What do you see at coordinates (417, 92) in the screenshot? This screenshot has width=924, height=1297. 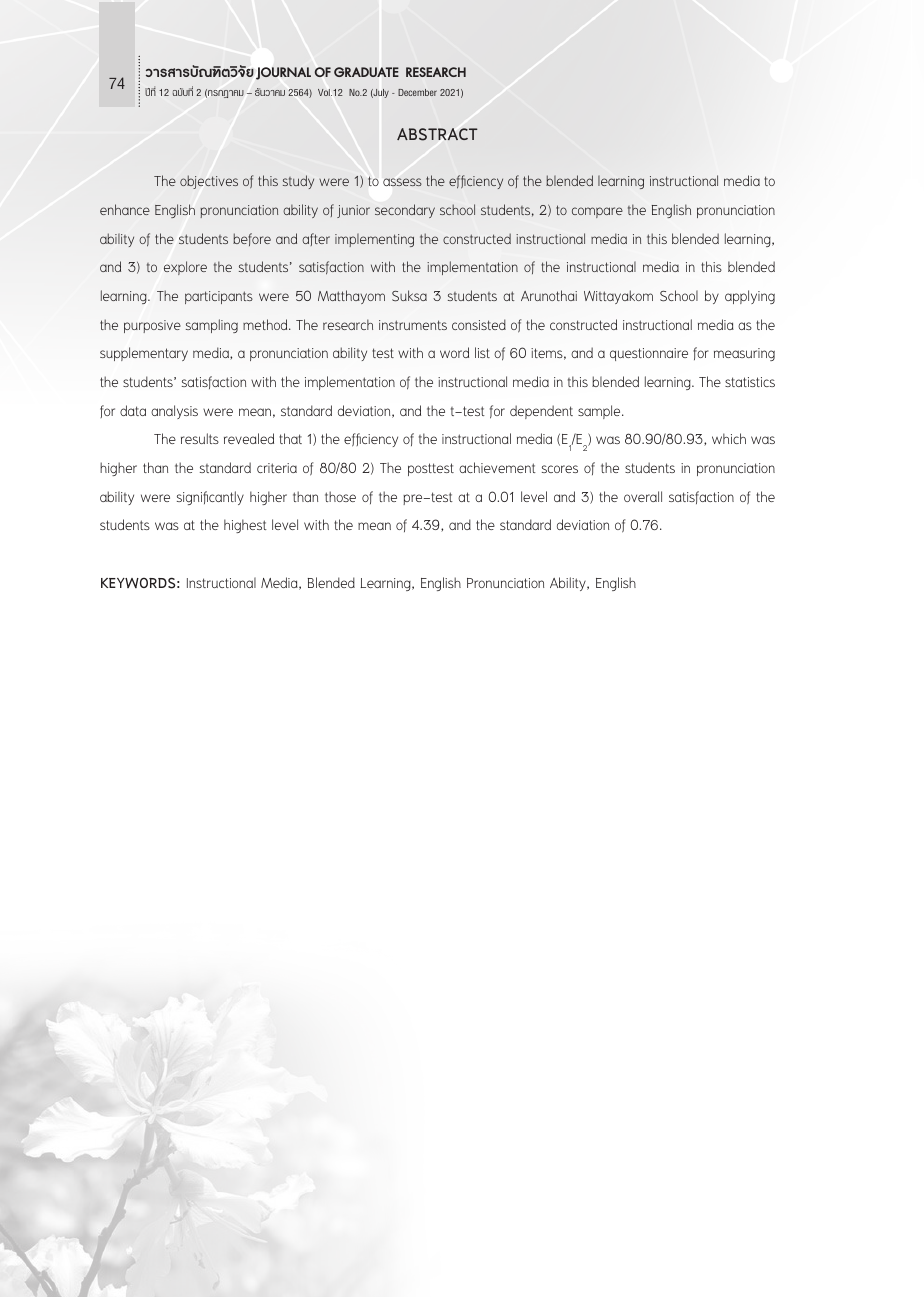 I see `December` at bounding box center [417, 92].
